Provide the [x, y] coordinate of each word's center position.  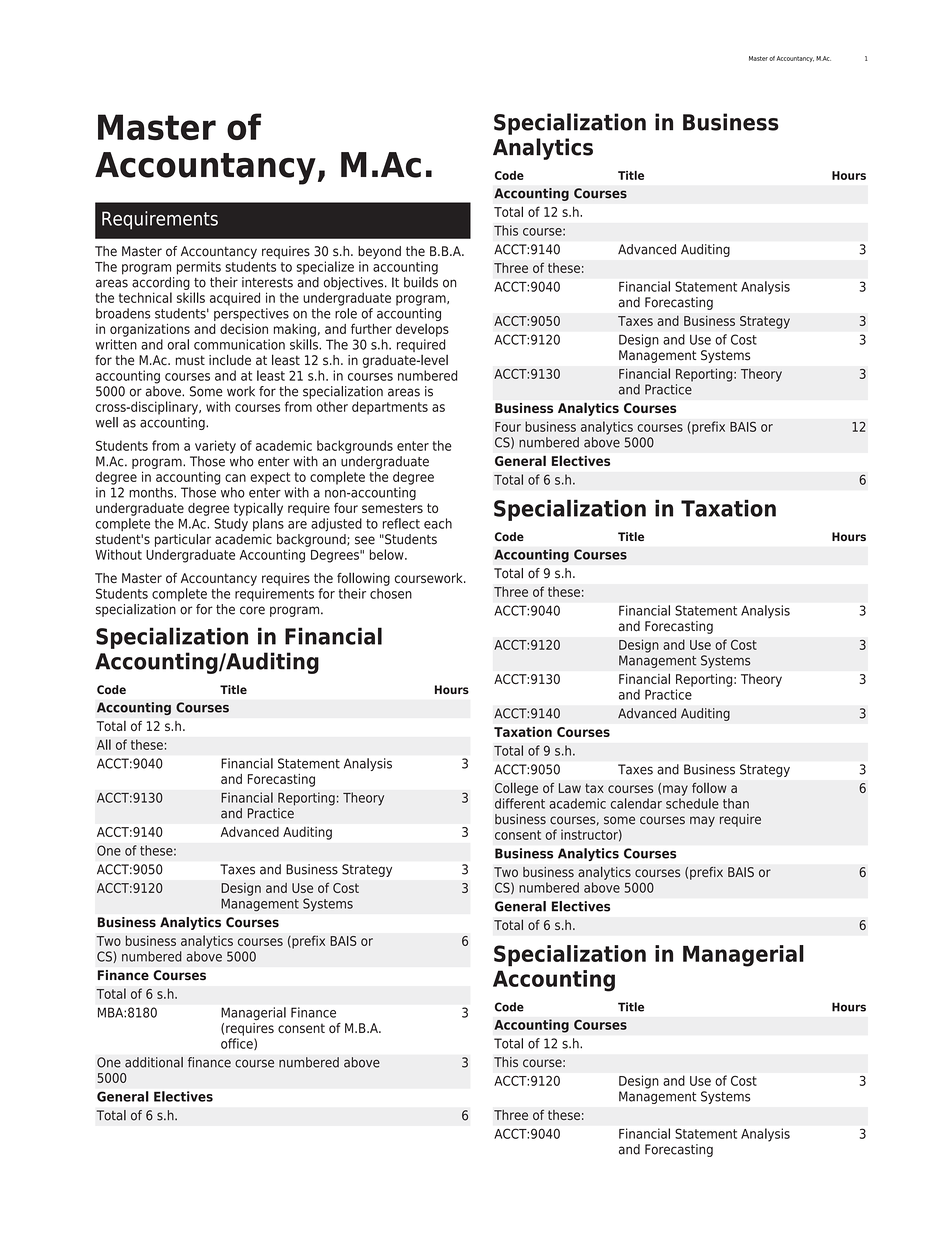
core [252, 610]
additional [154, 1062]
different [520, 803]
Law [570, 788]
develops [422, 330]
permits [199, 268]
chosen [391, 593]
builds [421, 281]
